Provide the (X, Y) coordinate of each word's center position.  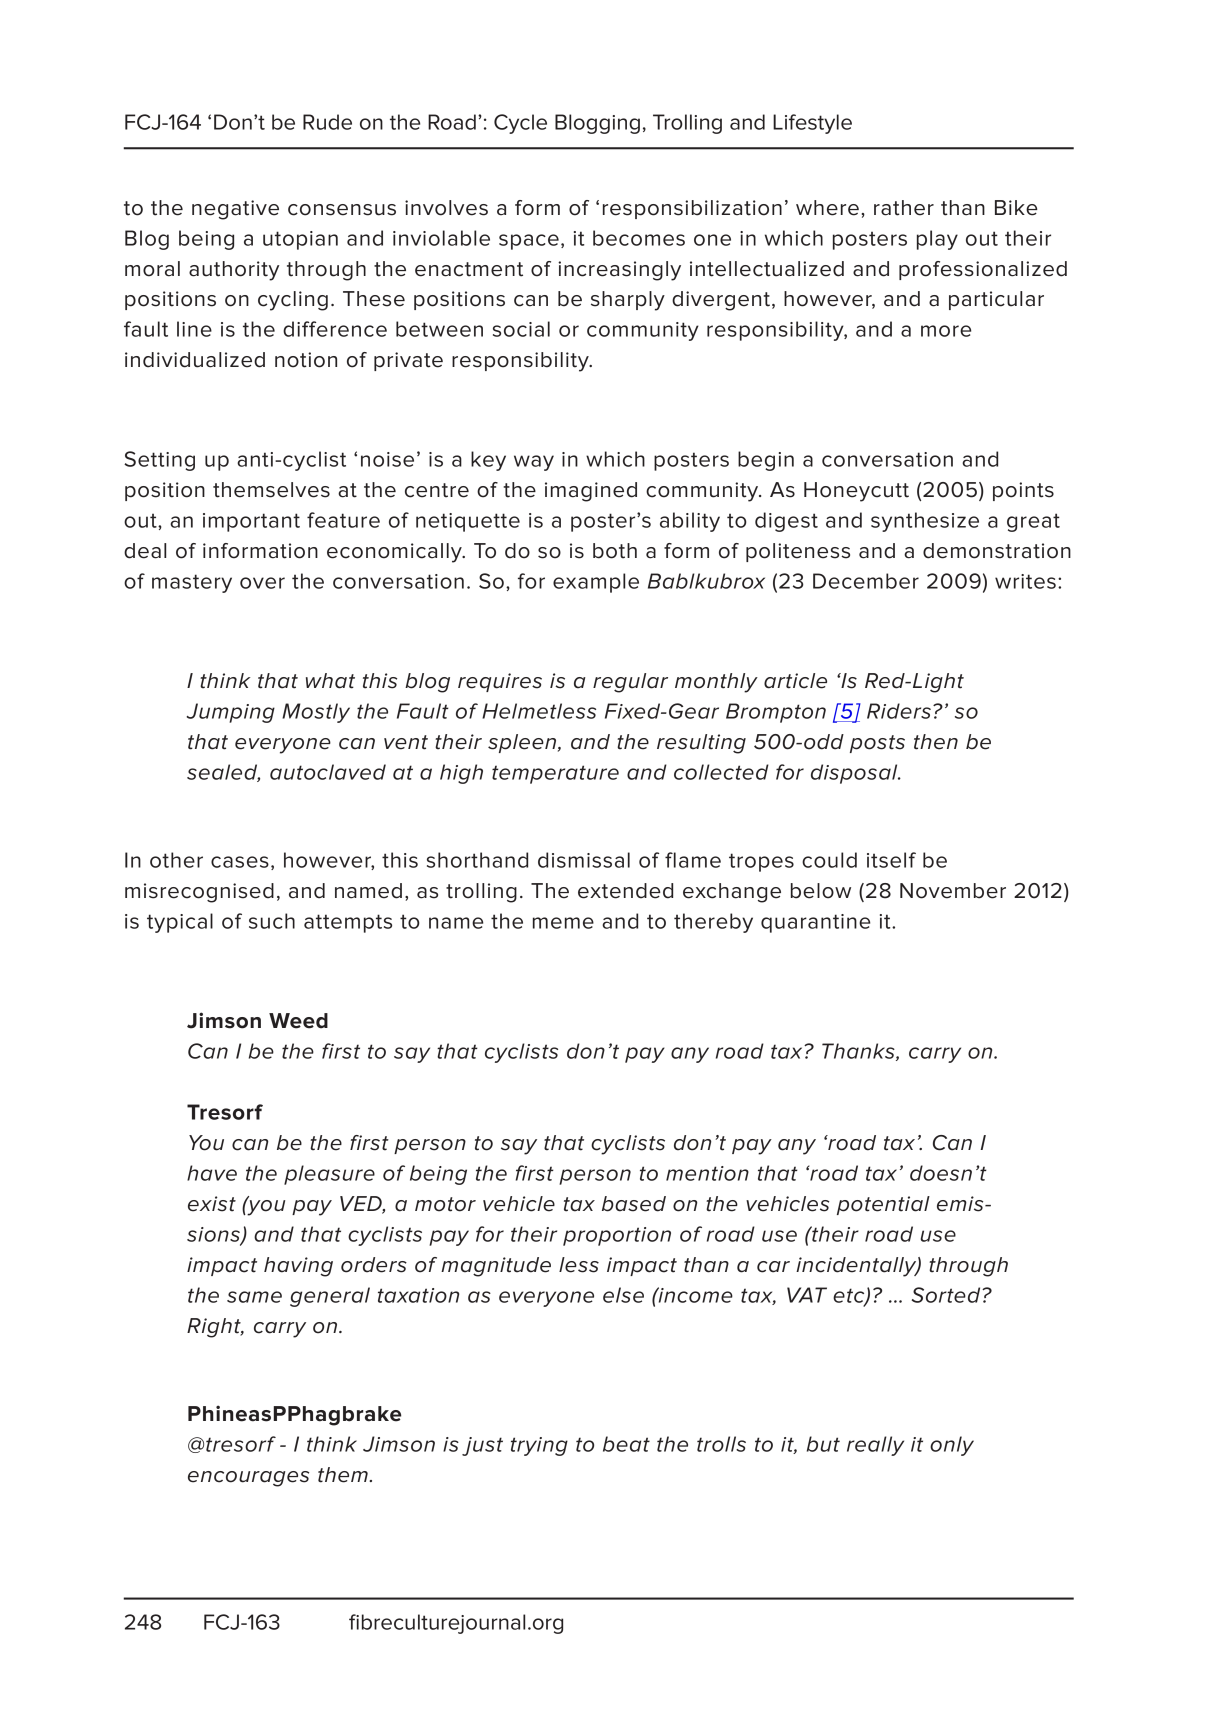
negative (235, 210)
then (936, 742)
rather (904, 208)
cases (240, 862)
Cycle (520, 124)
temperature (555, 774)
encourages (248, 1479)
